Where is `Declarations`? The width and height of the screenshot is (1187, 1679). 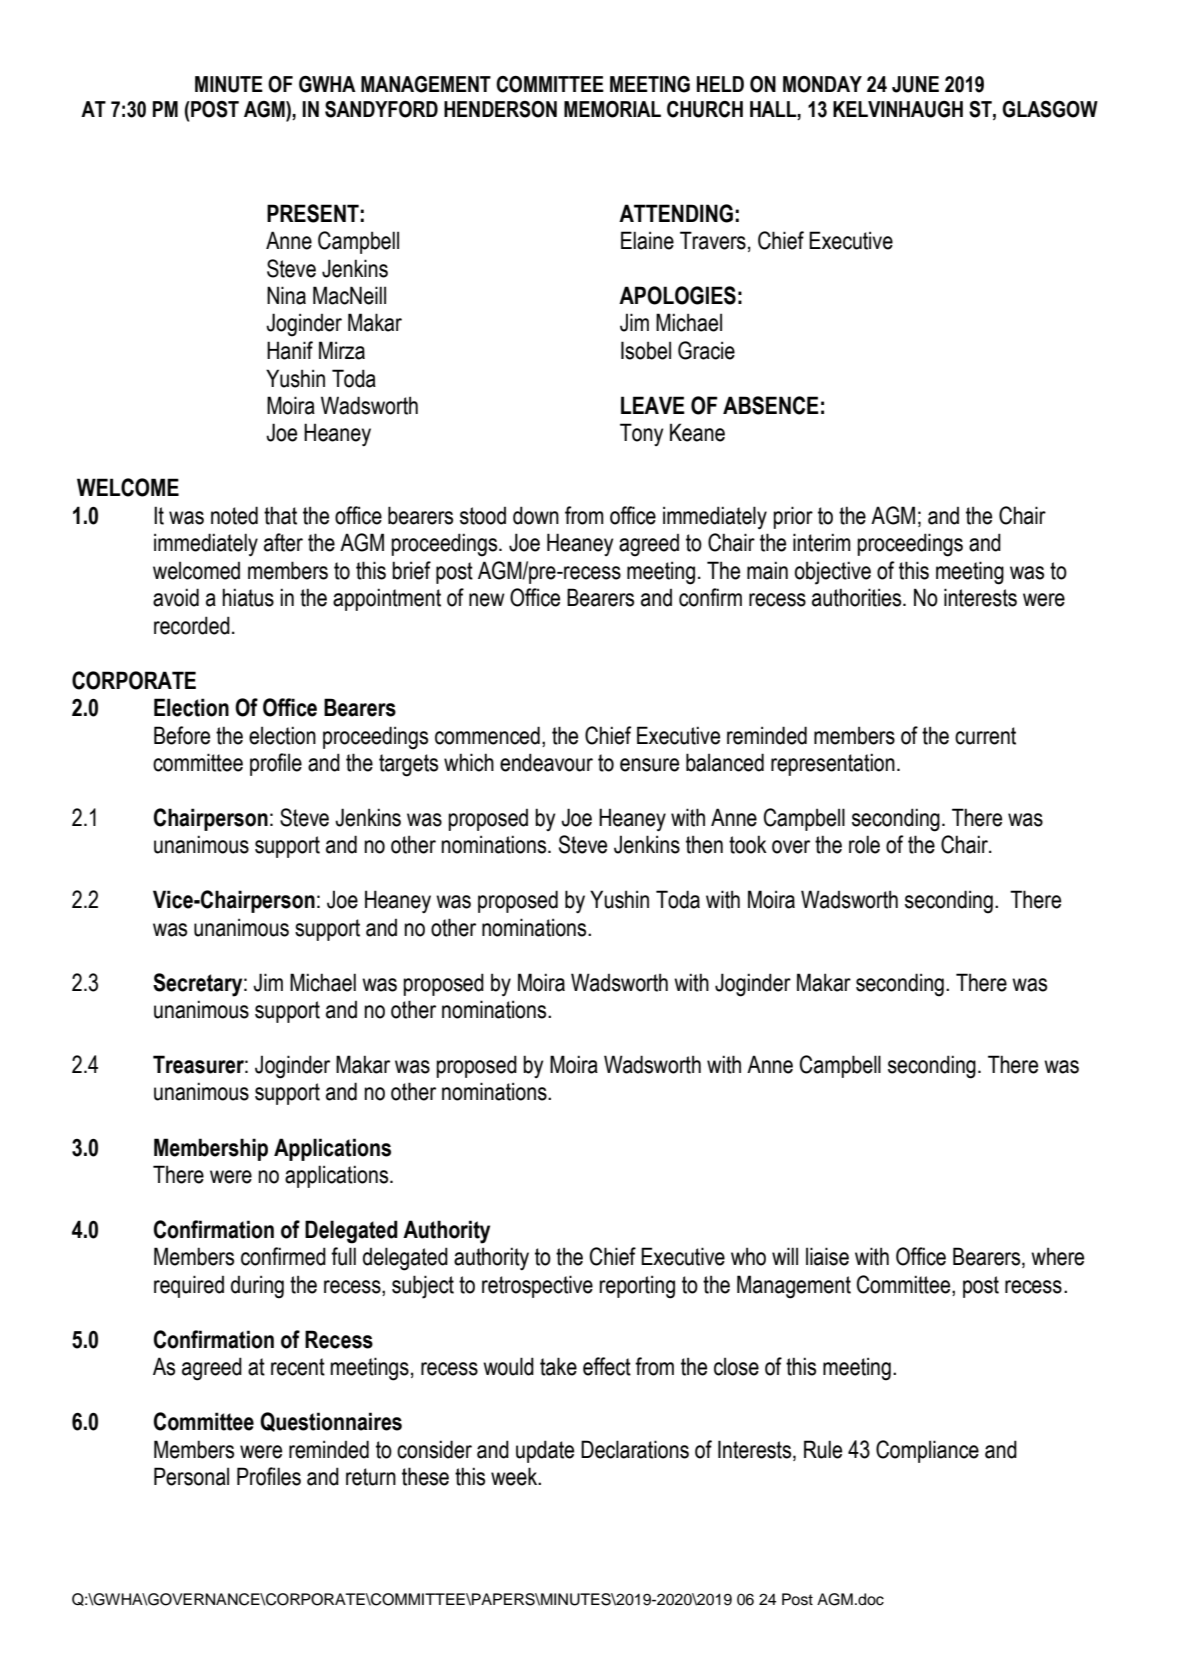 Declarations is located at coordinates (635, 1449).
